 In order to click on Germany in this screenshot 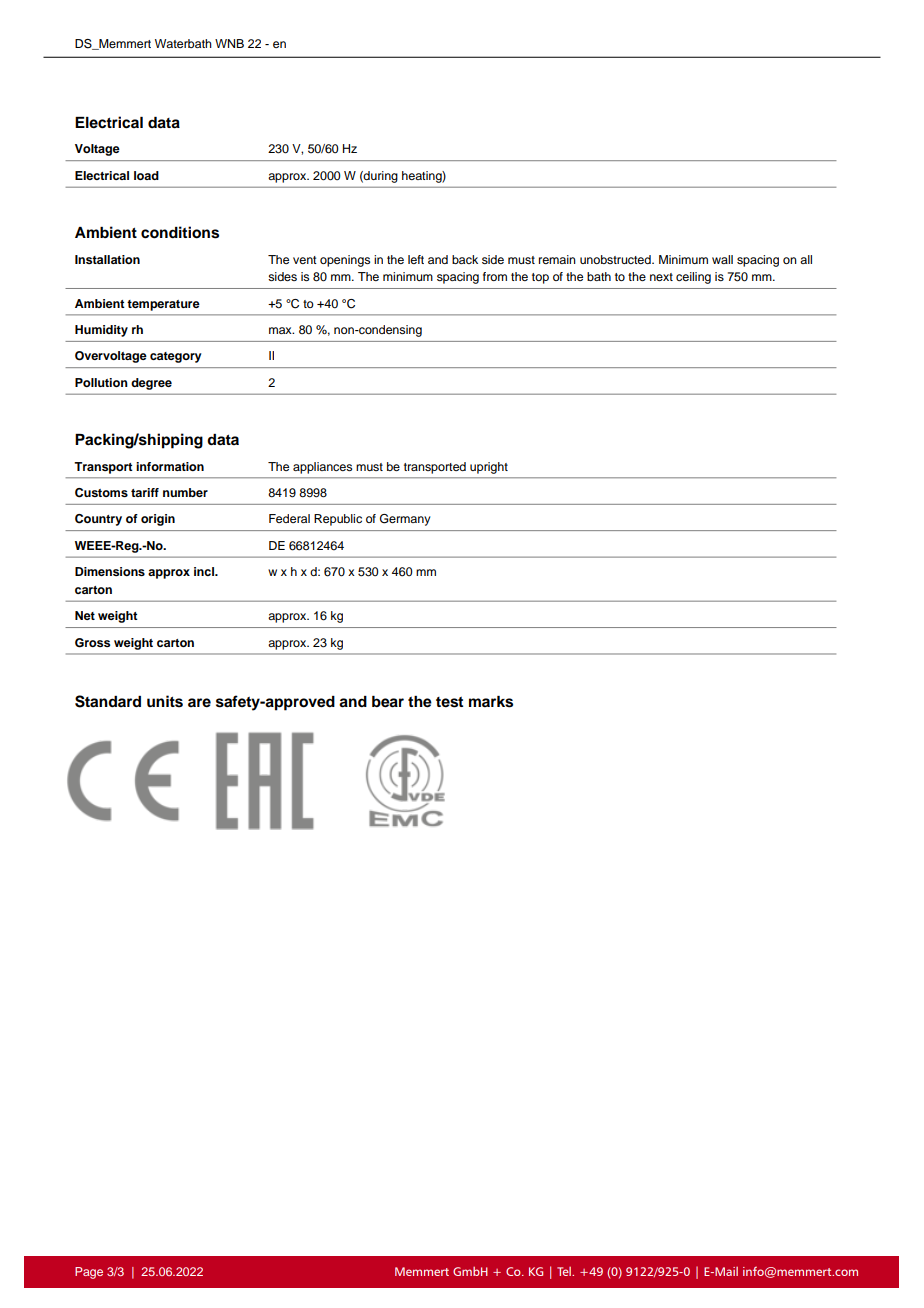, I will do `click(405, 520)`.
